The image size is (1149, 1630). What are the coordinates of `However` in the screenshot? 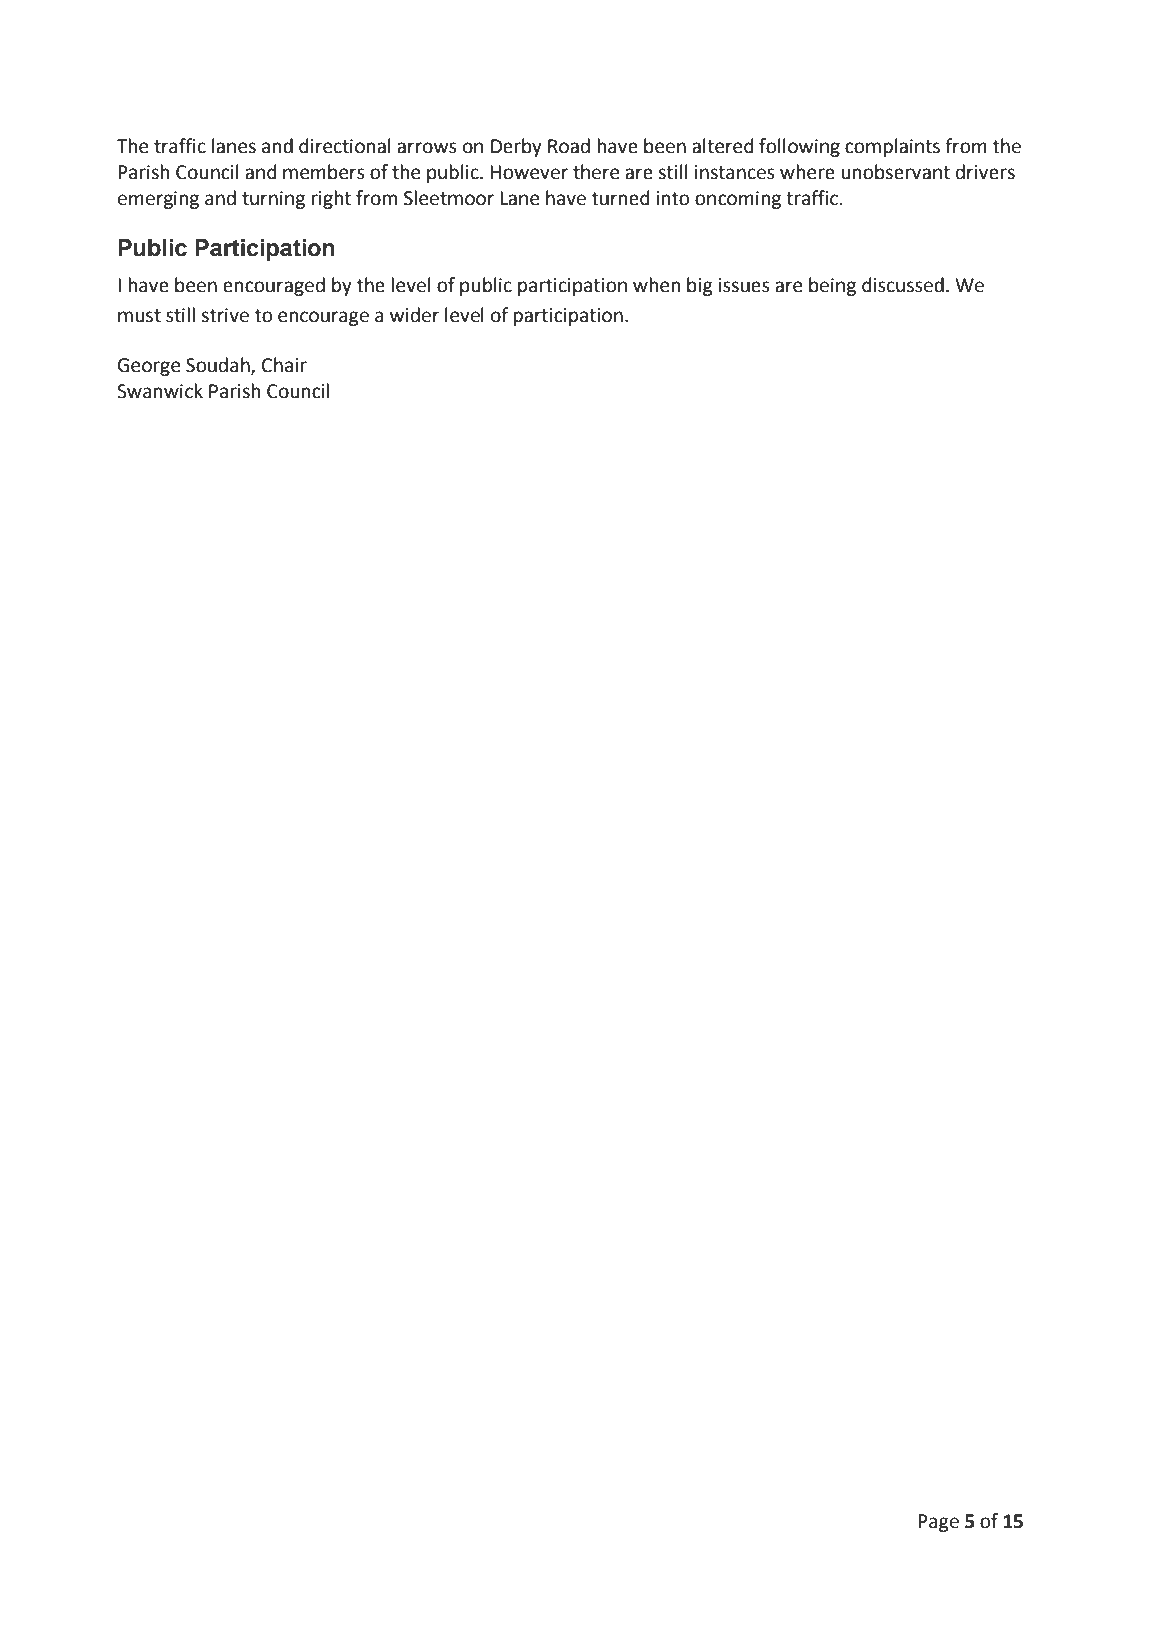 It's located at (529, 172).
